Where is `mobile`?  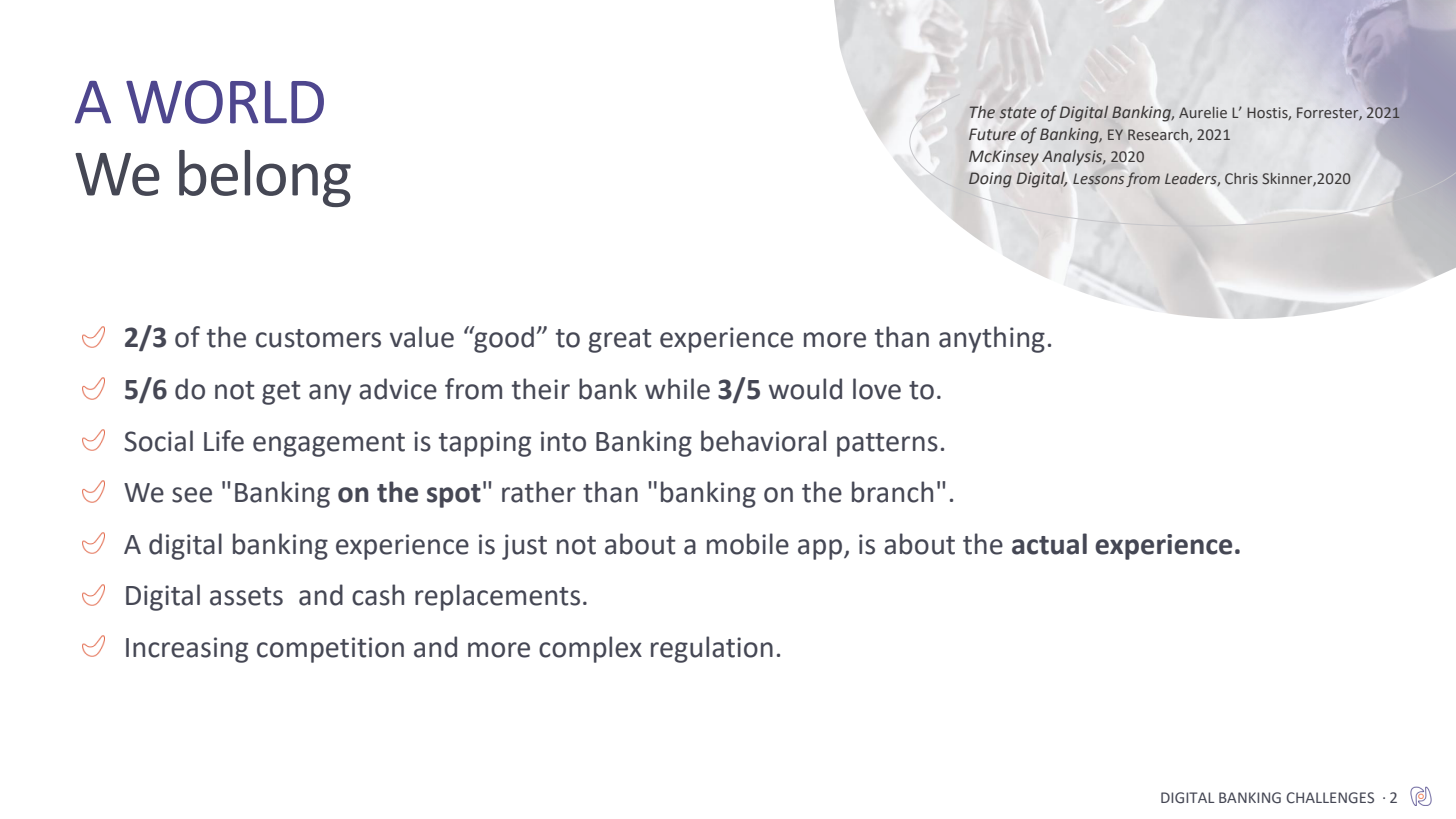 mobile is located at coordinates (748, 544).
